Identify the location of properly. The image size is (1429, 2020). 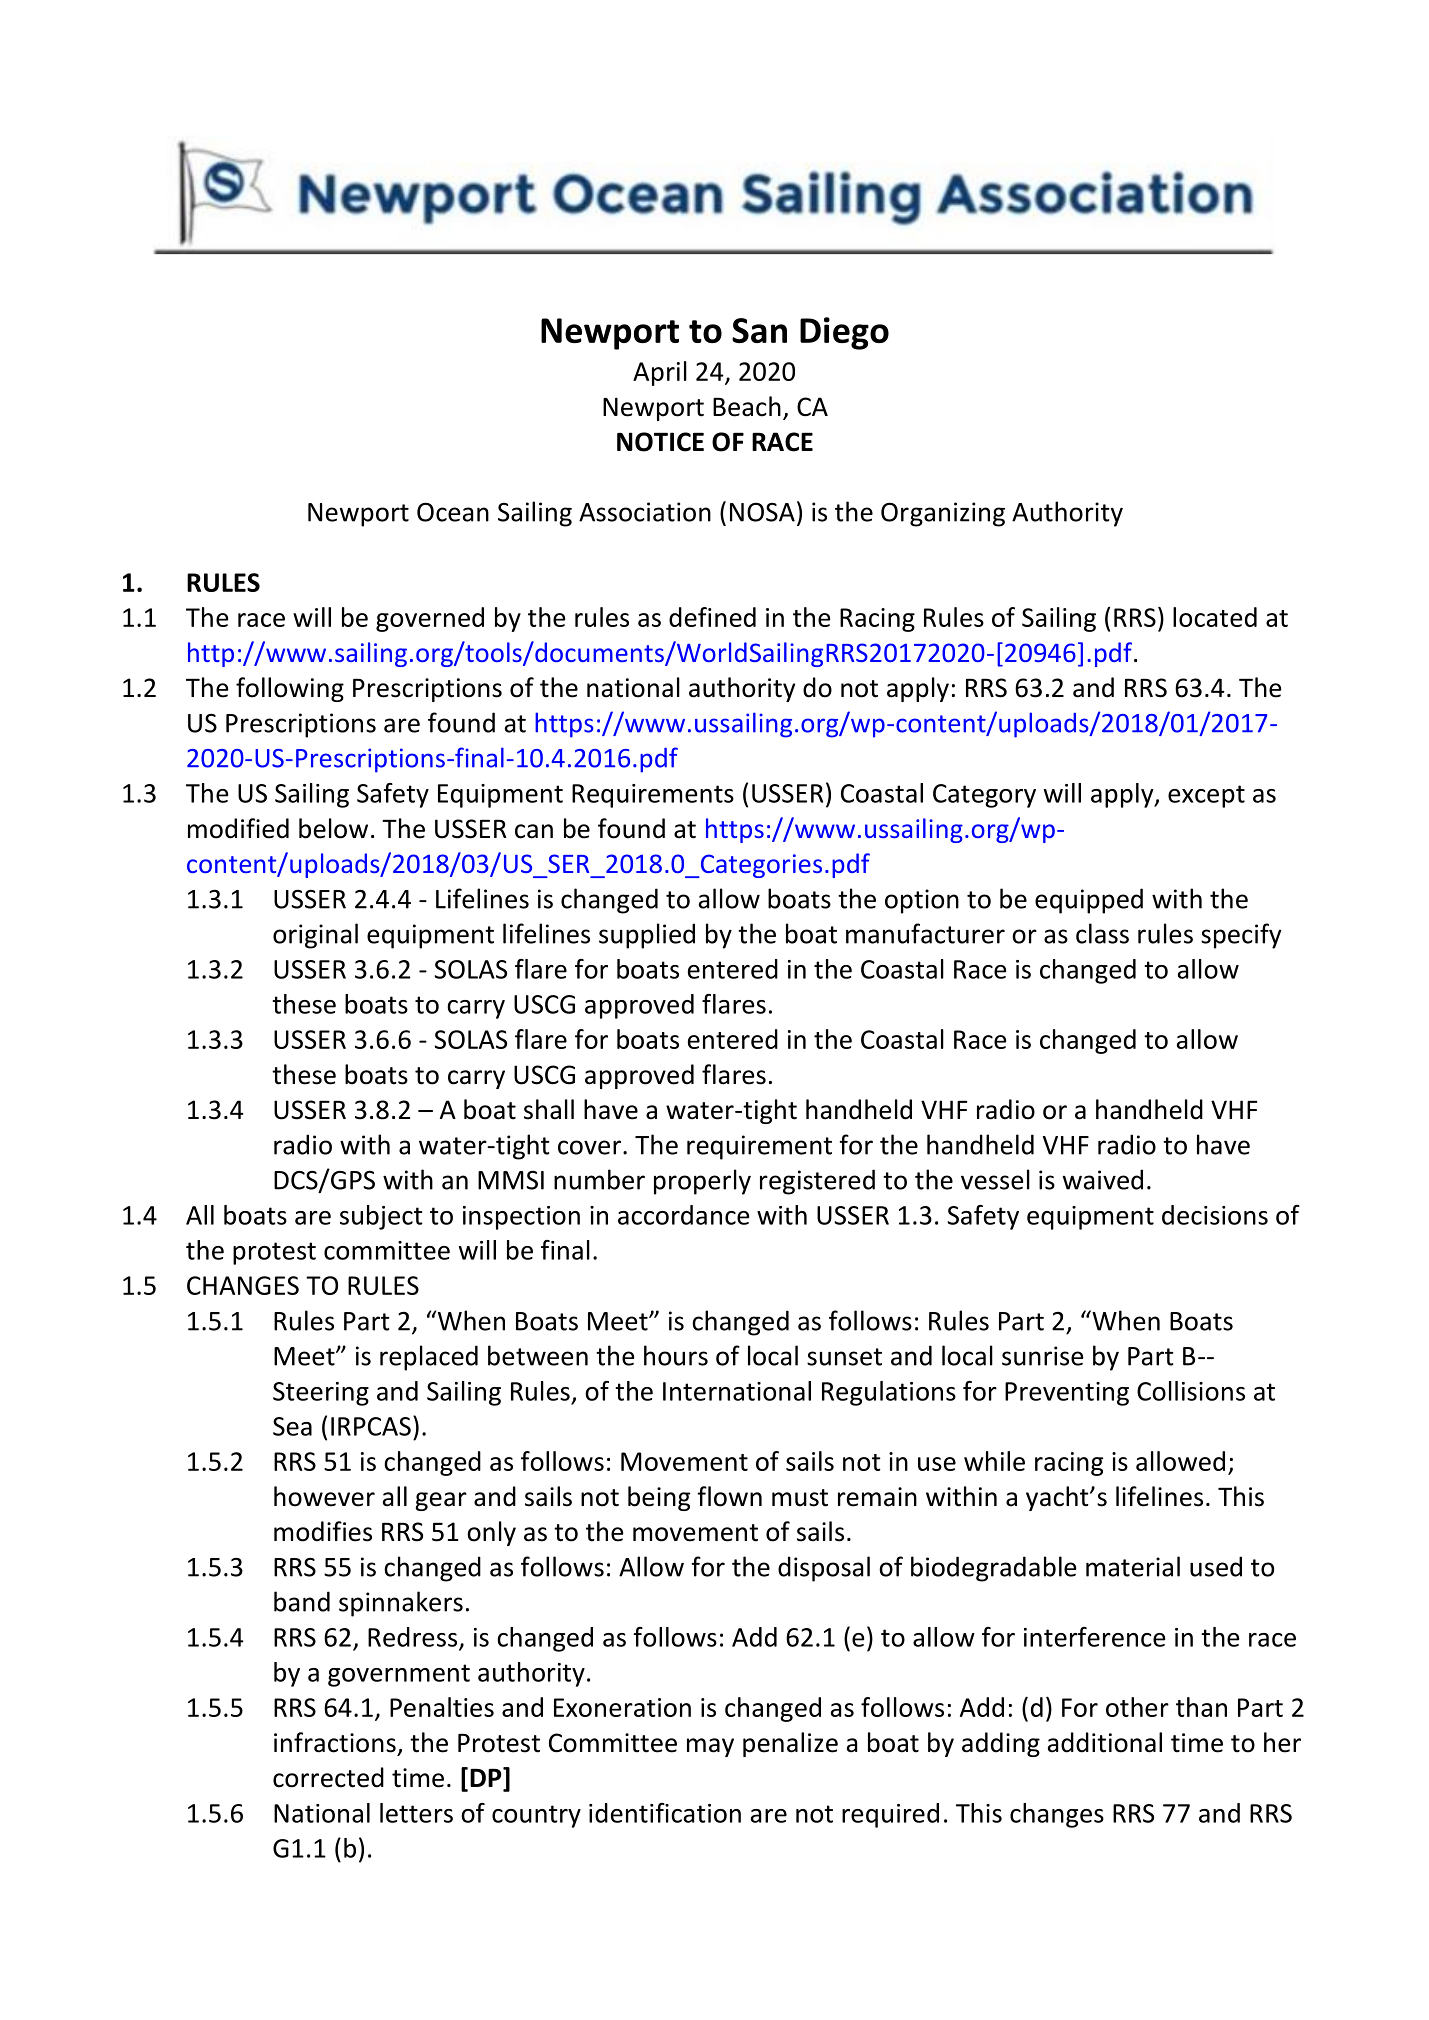
(702, 1182).
